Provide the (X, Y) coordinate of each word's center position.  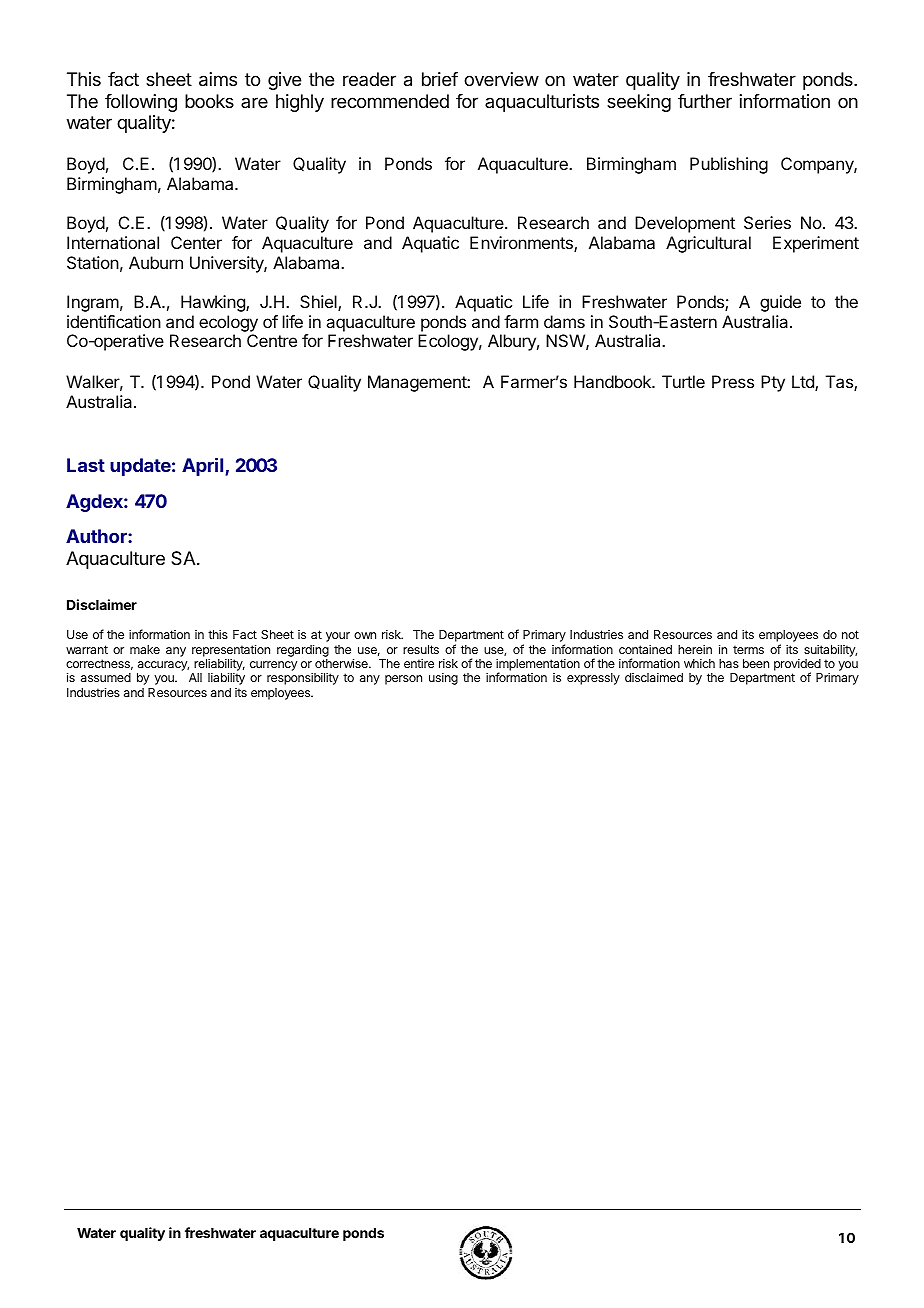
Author (97, 536)
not (850, 634)
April (204, 467)
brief (440, 79)
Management (418, 383)
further (705, 101)
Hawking (214, 303)
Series (767, 222)
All (195, 677)
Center (196, 242)
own (365, 635)
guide (780, 303)
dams (564, 321)
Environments (522, 244)
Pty (773, 383)
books (209, 101)
